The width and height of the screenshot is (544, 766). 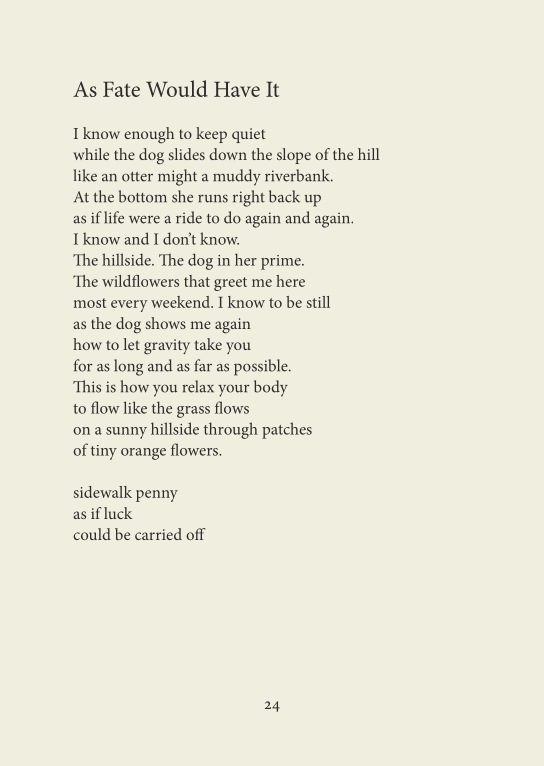 What do you see at coordinates (198, 386) in the screenshot?
I see `relax` at bounding box center [198, 386].
